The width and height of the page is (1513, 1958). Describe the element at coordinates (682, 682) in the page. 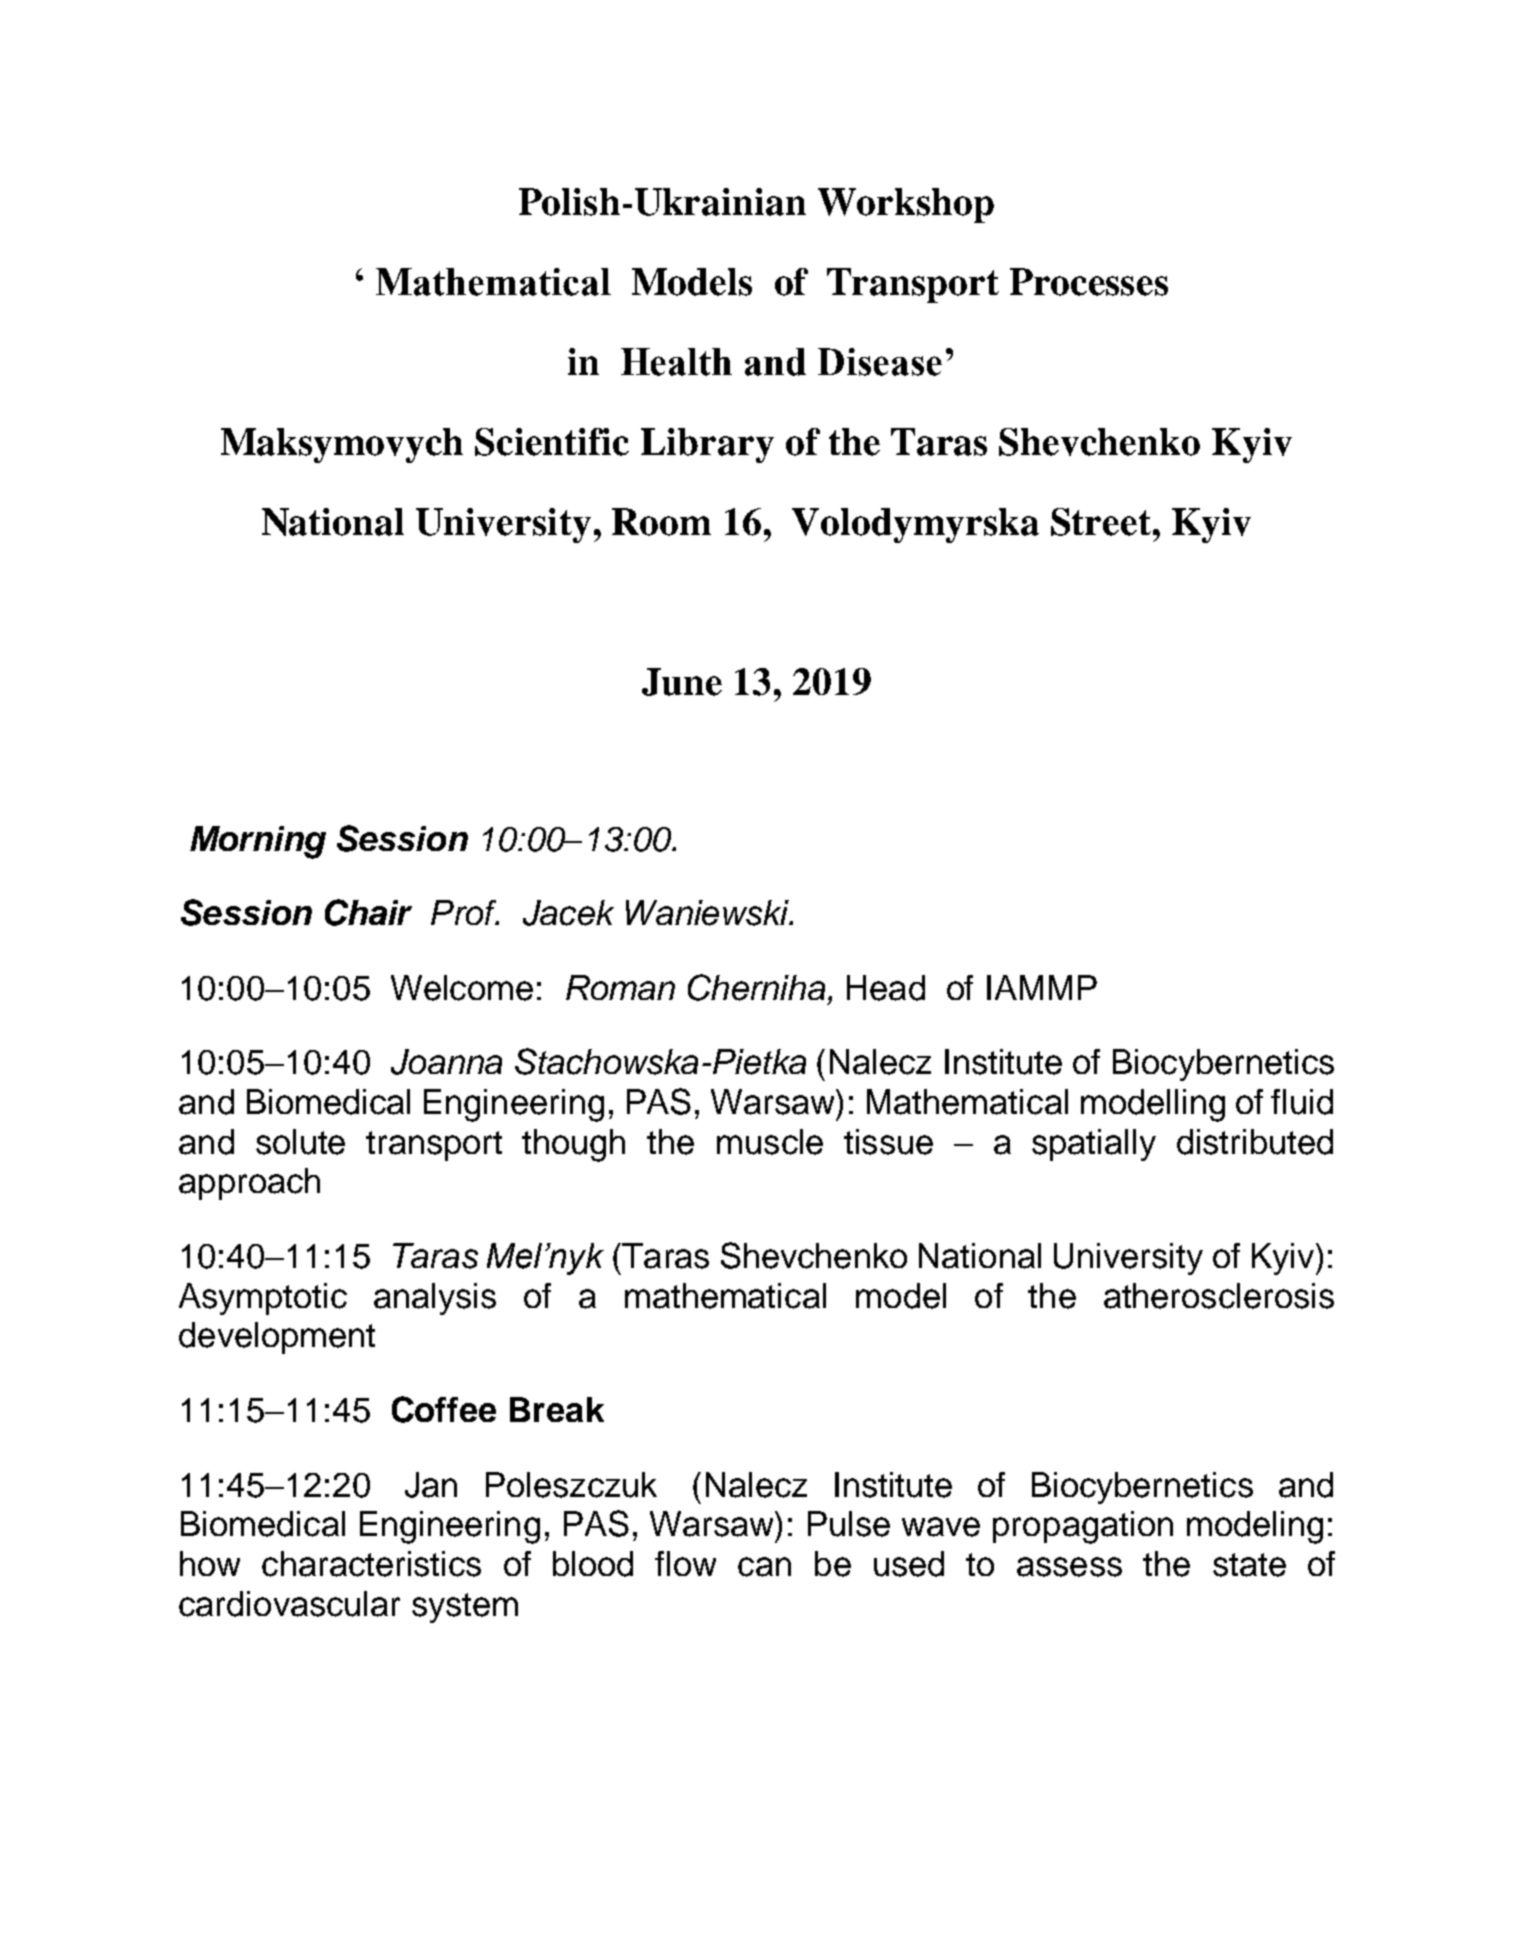

I see `June` at that location.
